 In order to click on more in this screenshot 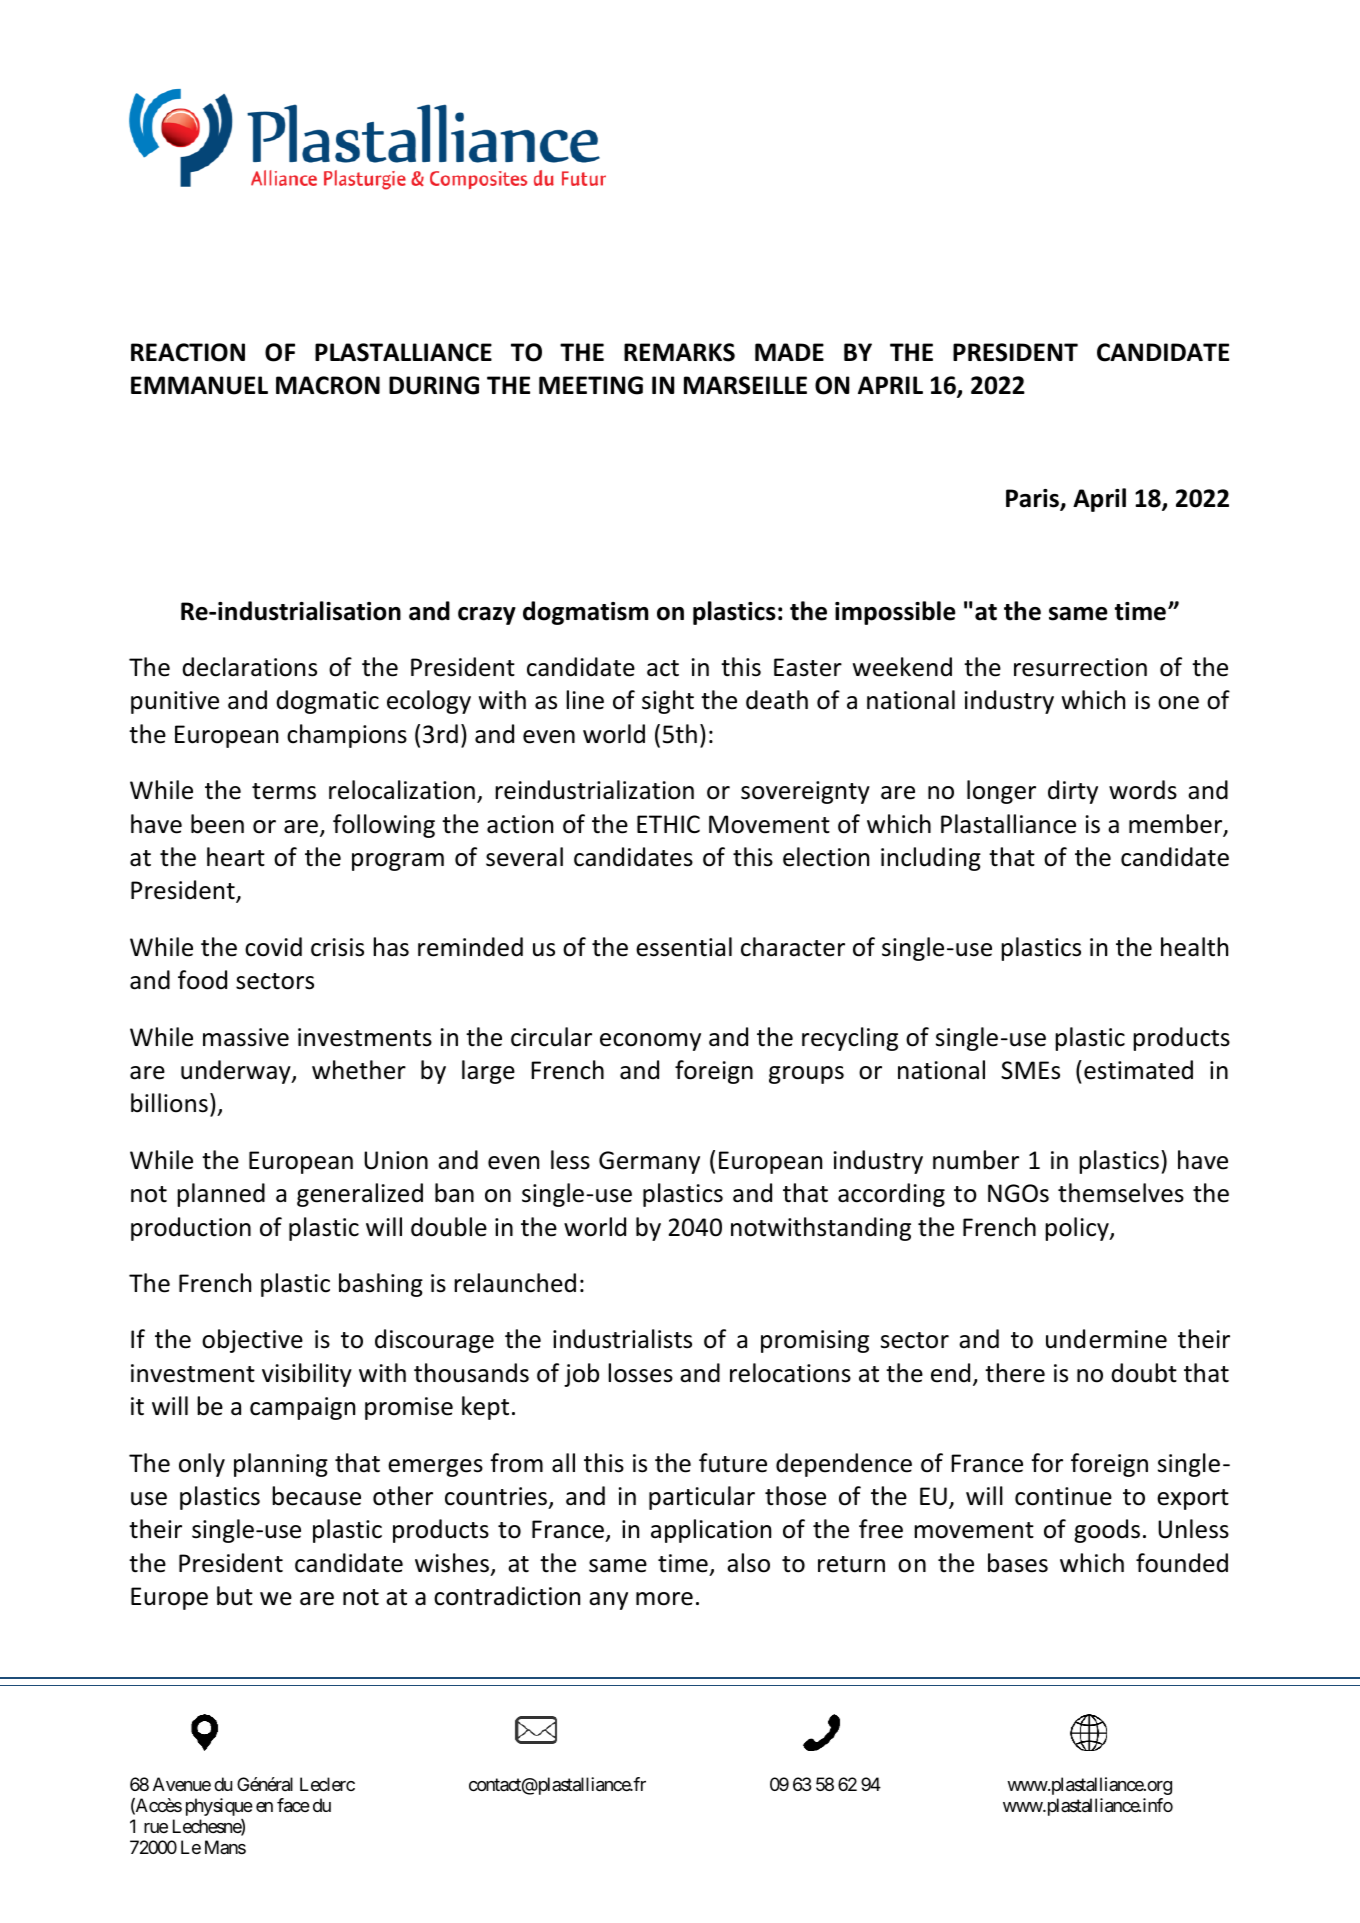, I will do `click(664, 1599)`.
